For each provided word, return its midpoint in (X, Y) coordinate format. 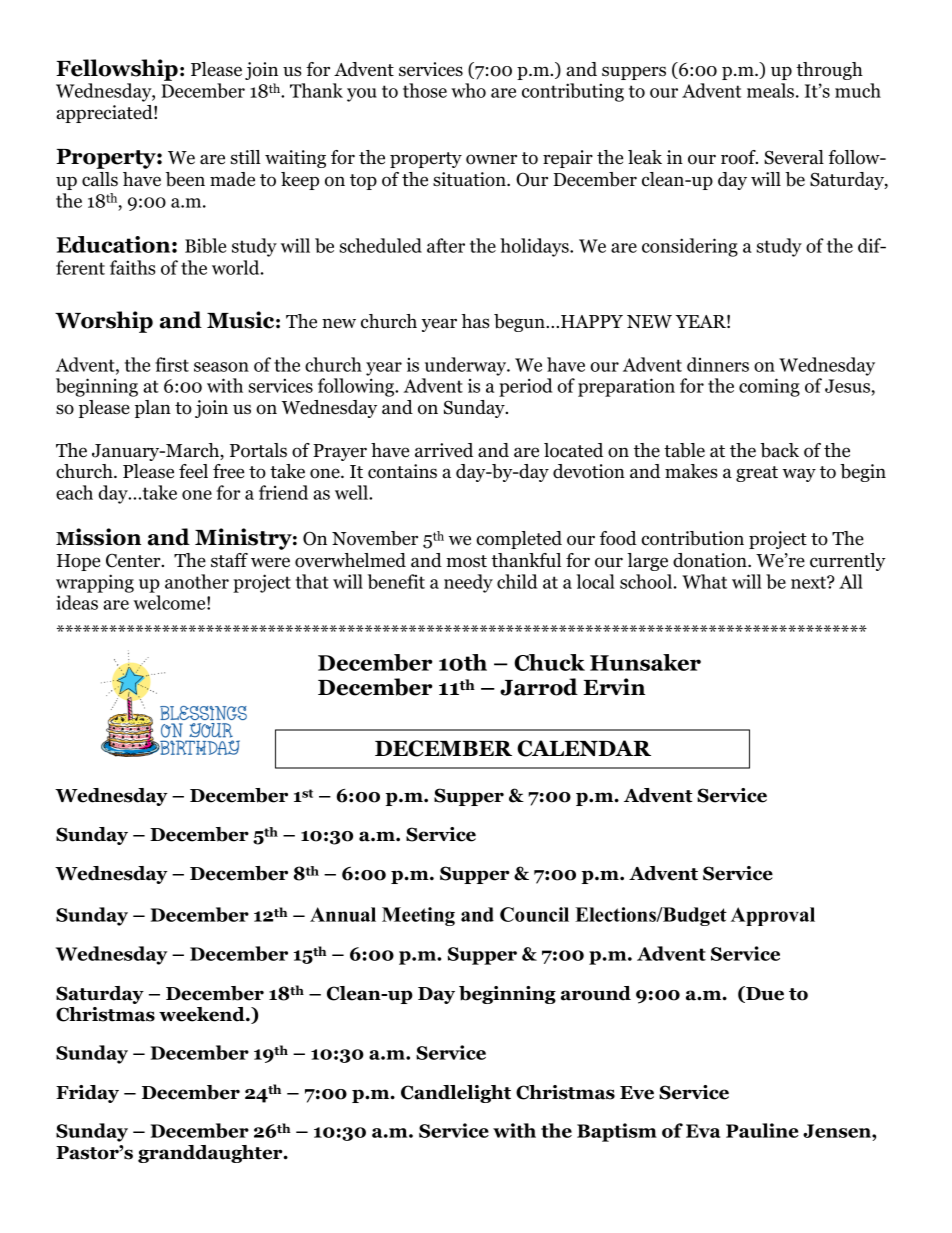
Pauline (762, 1130)
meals (770, 90)
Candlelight (456, 1094)
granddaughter (211, 1154)
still (245, 157)
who (468, 90)
